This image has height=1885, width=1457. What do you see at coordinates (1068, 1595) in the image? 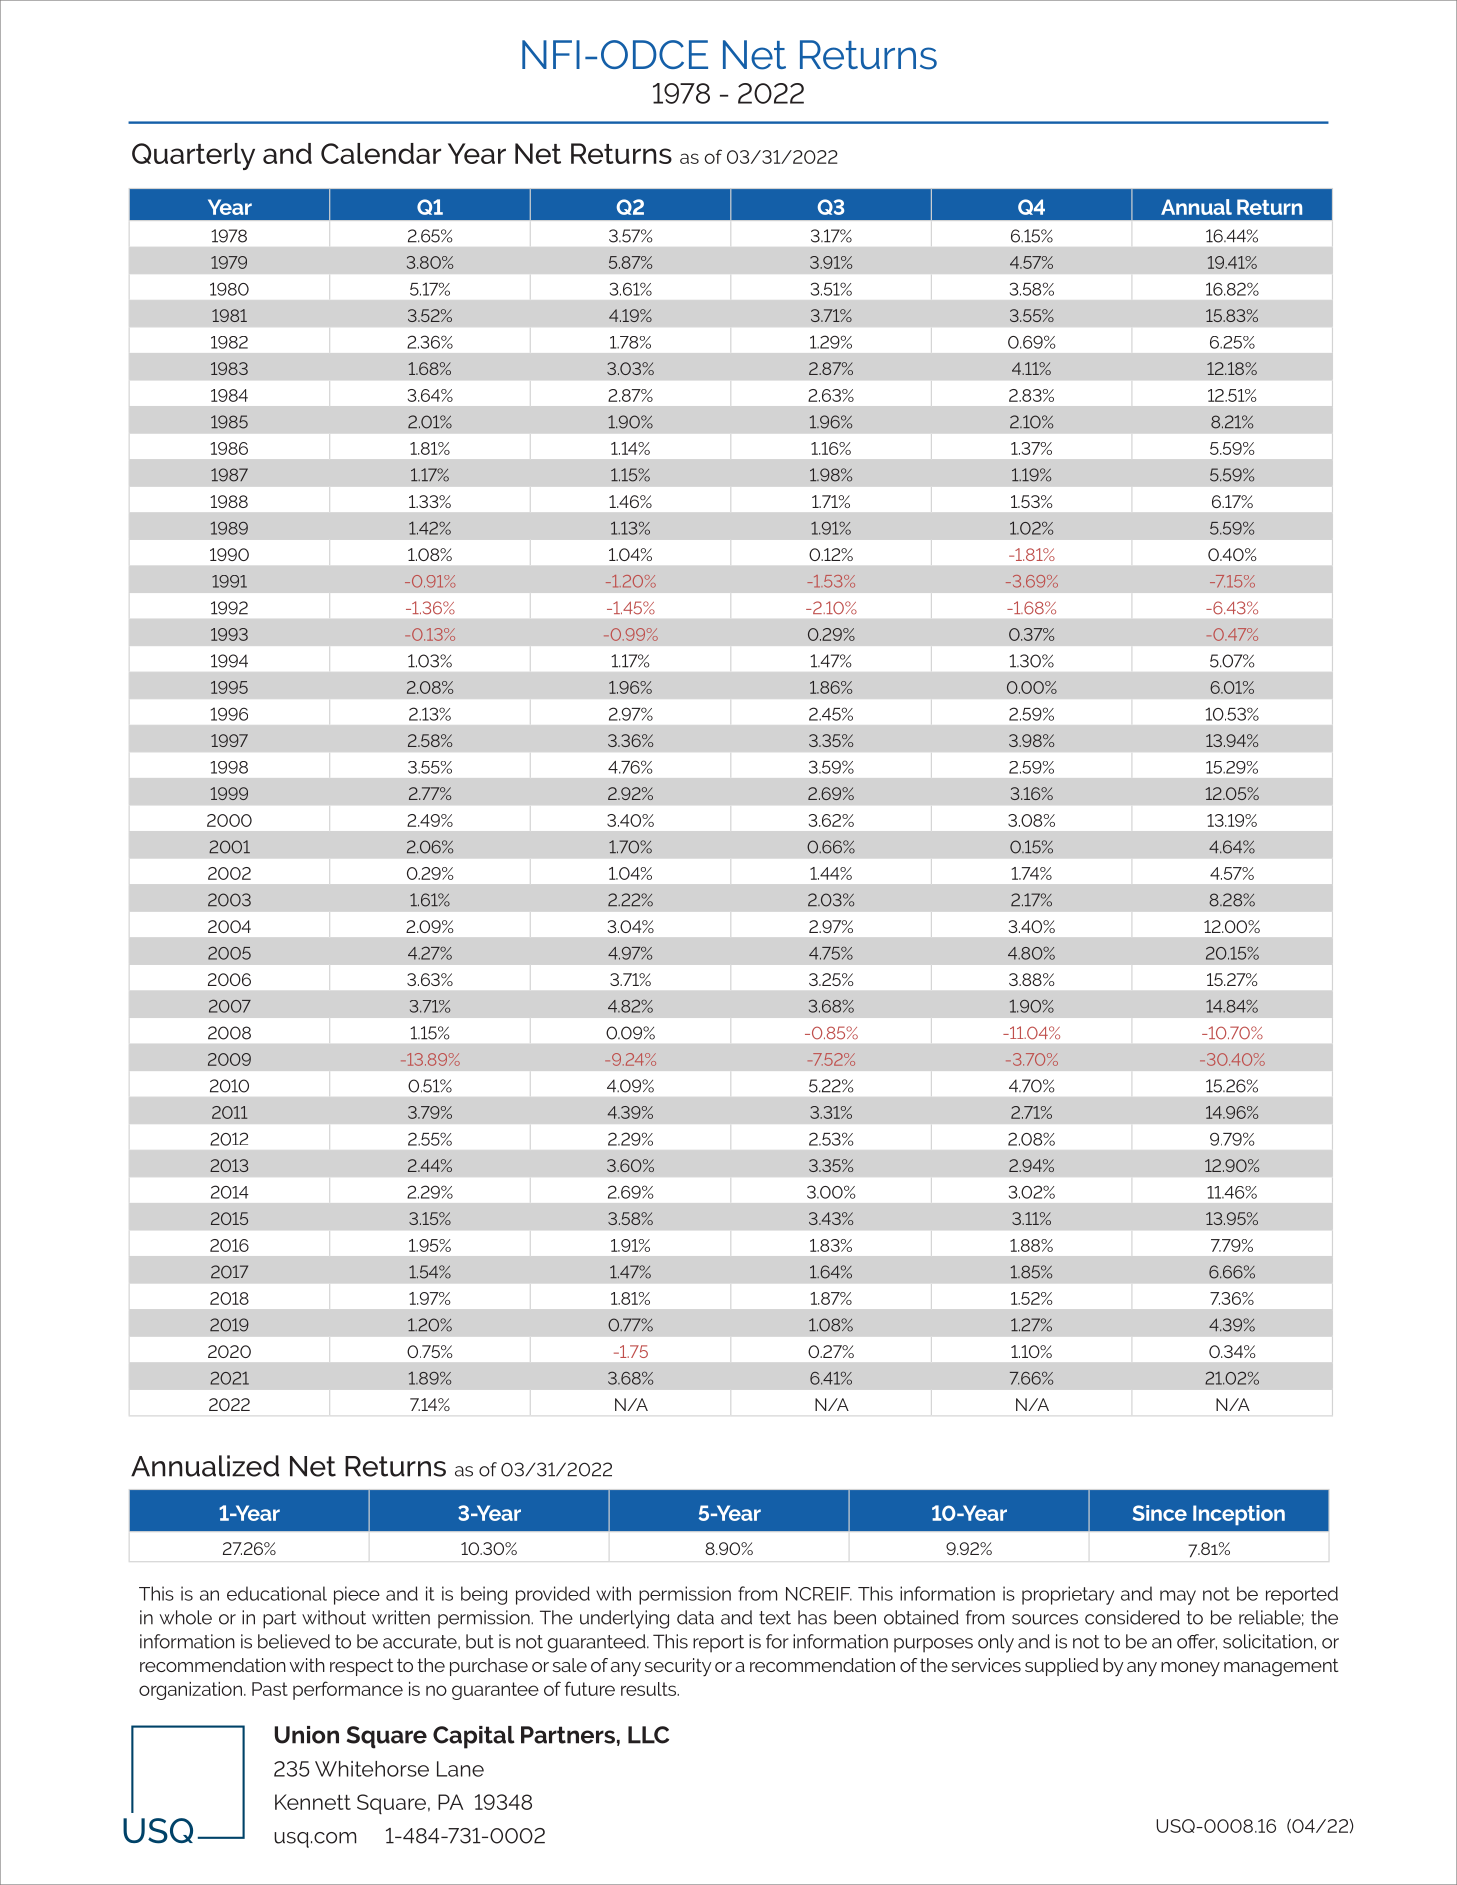
I see `proprietary` at bounding box center [1068, 1595].
